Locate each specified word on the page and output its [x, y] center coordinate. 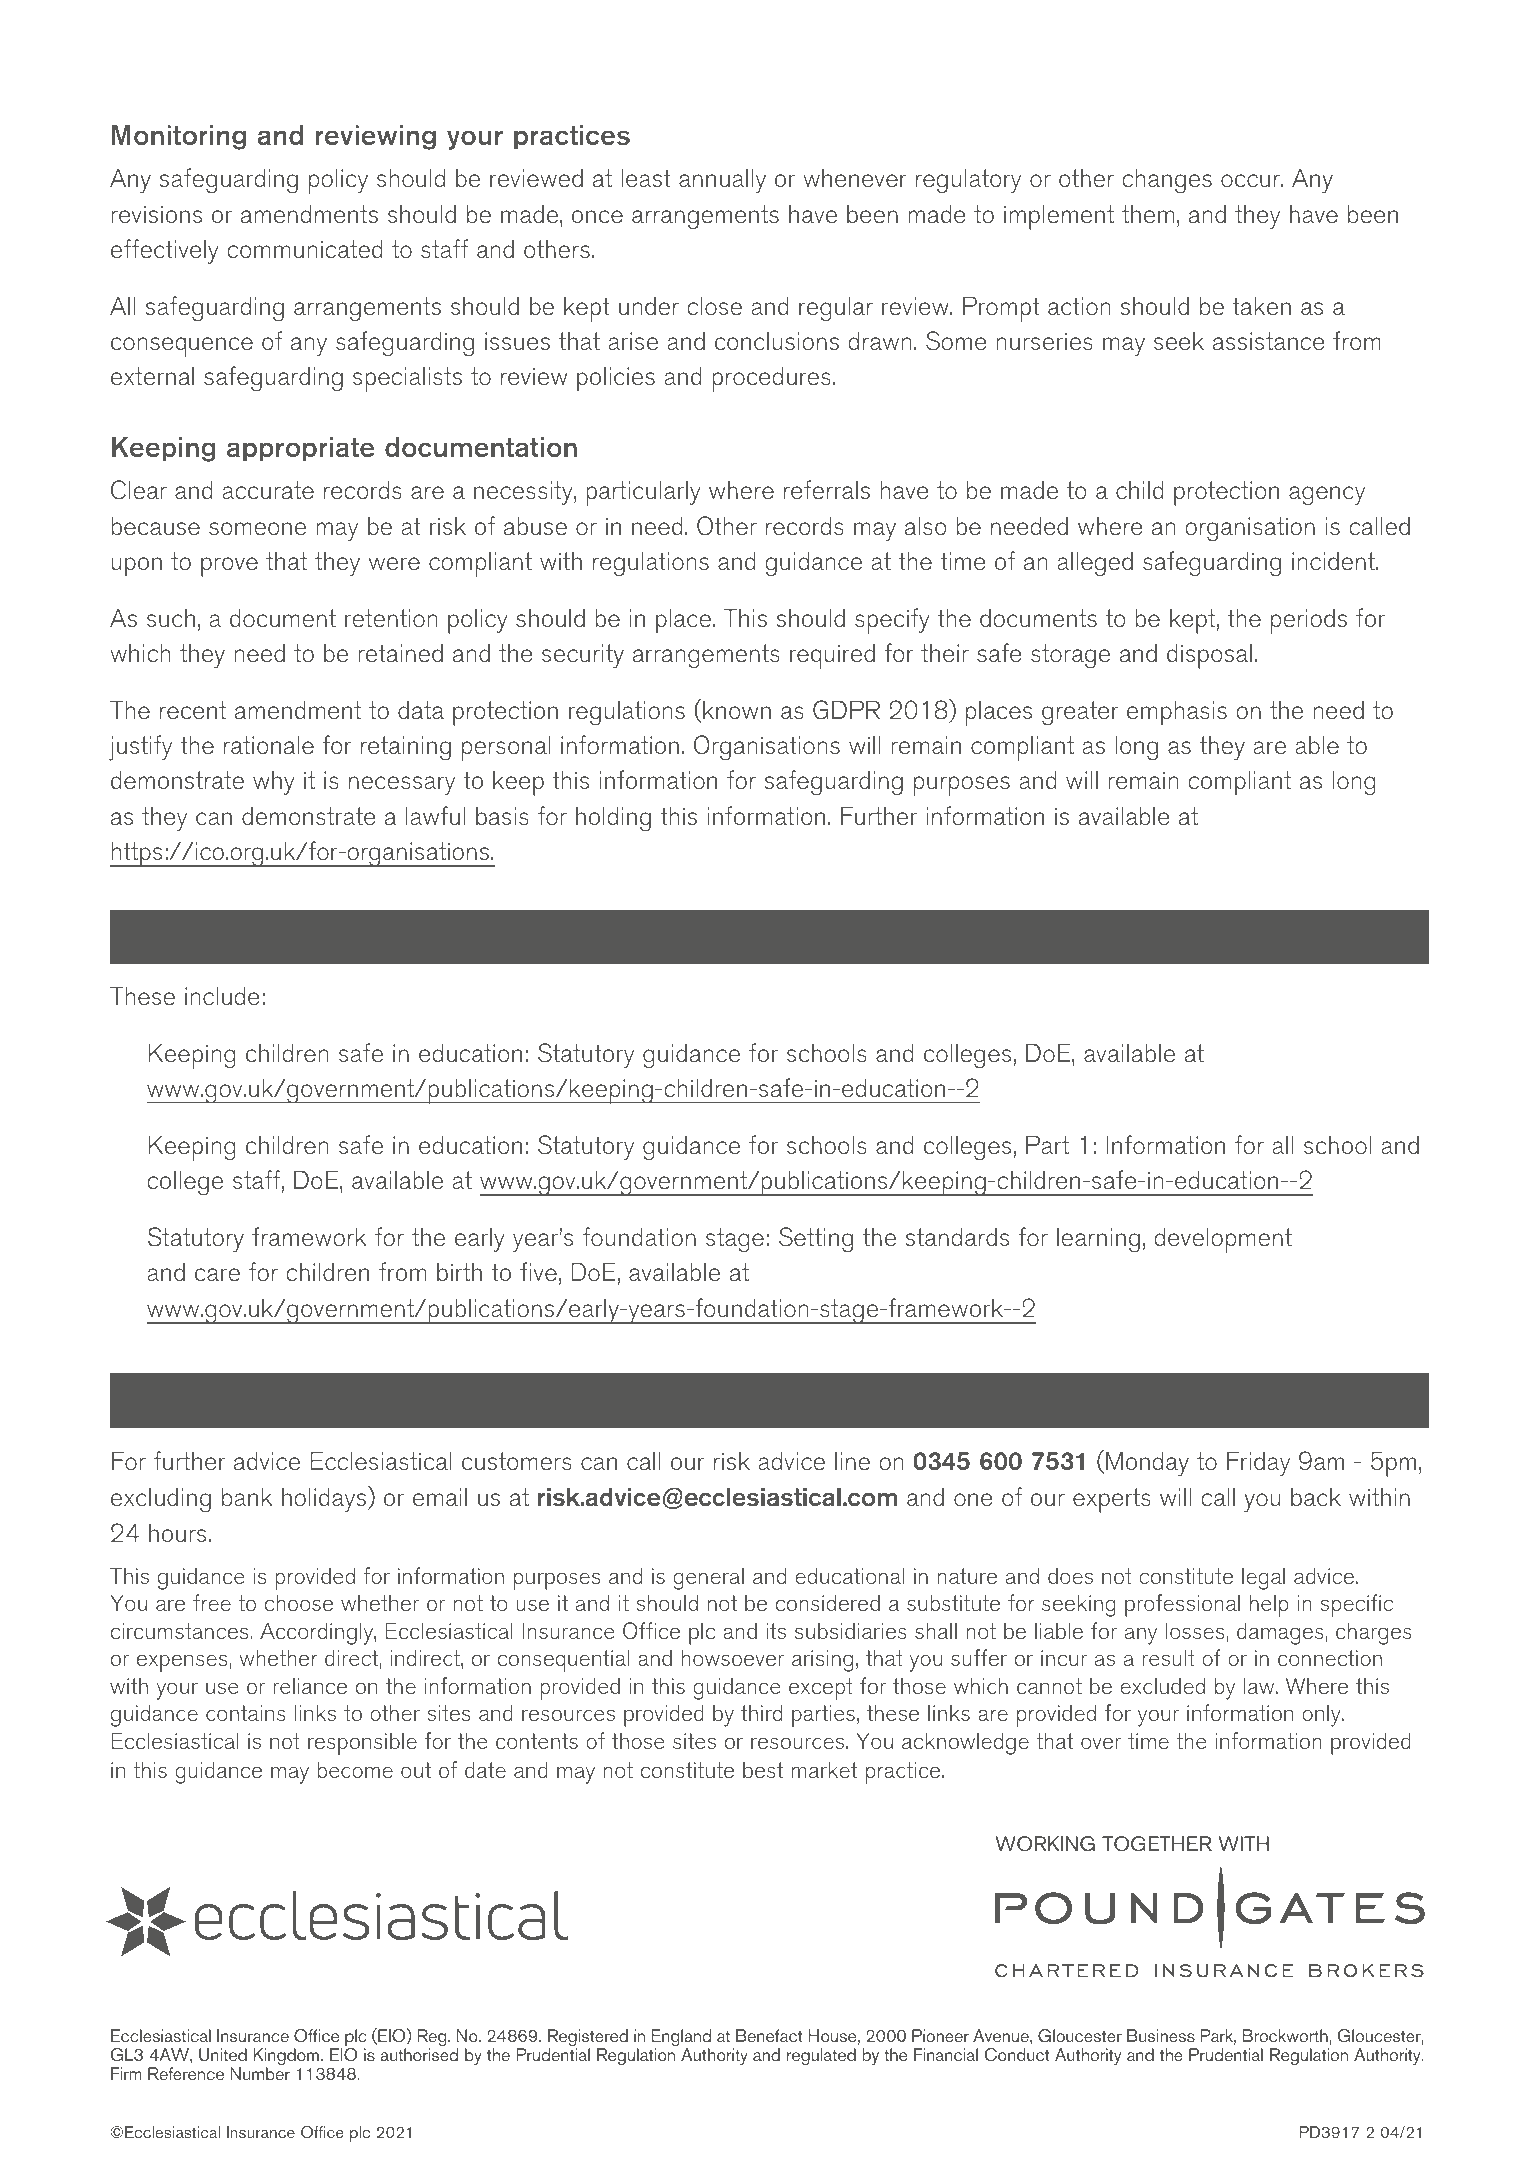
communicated [304, 249]
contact [295, 1400]
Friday [1258, 1464]
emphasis [1177, 713]
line [852, 1461]
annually [722, 181]
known [737, 710]
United [223, 2054]
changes [1167, 181]
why [274, 783]
